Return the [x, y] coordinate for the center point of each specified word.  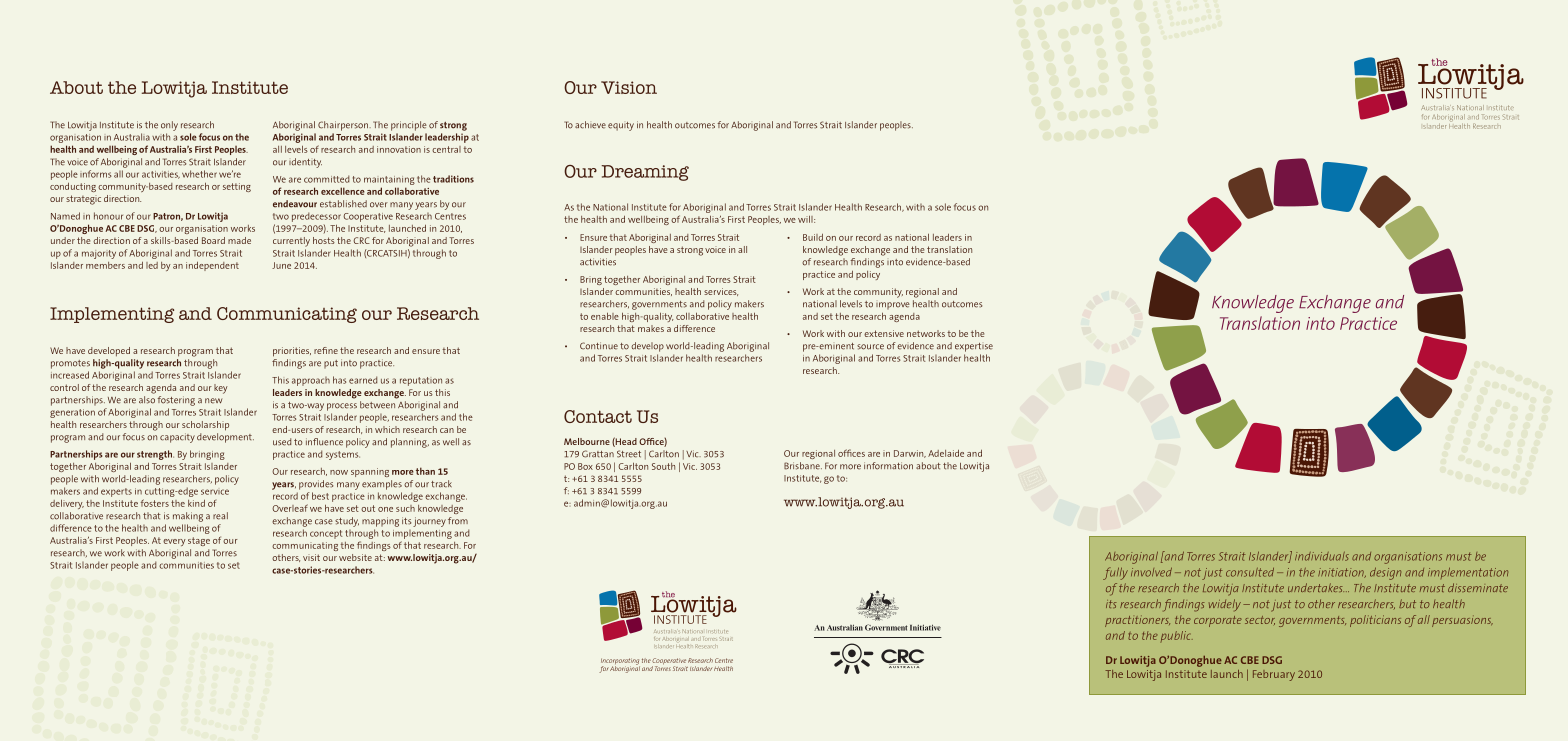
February [1274, 675]
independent [212, 266]
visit [311, 557]
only [169, 126]
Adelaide [946, 453]
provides [316, 485]
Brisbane [803, 466]
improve [893, 306]
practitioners [1137, 621]
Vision [629, 87]
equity [621, 126]
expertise [974, 347]
